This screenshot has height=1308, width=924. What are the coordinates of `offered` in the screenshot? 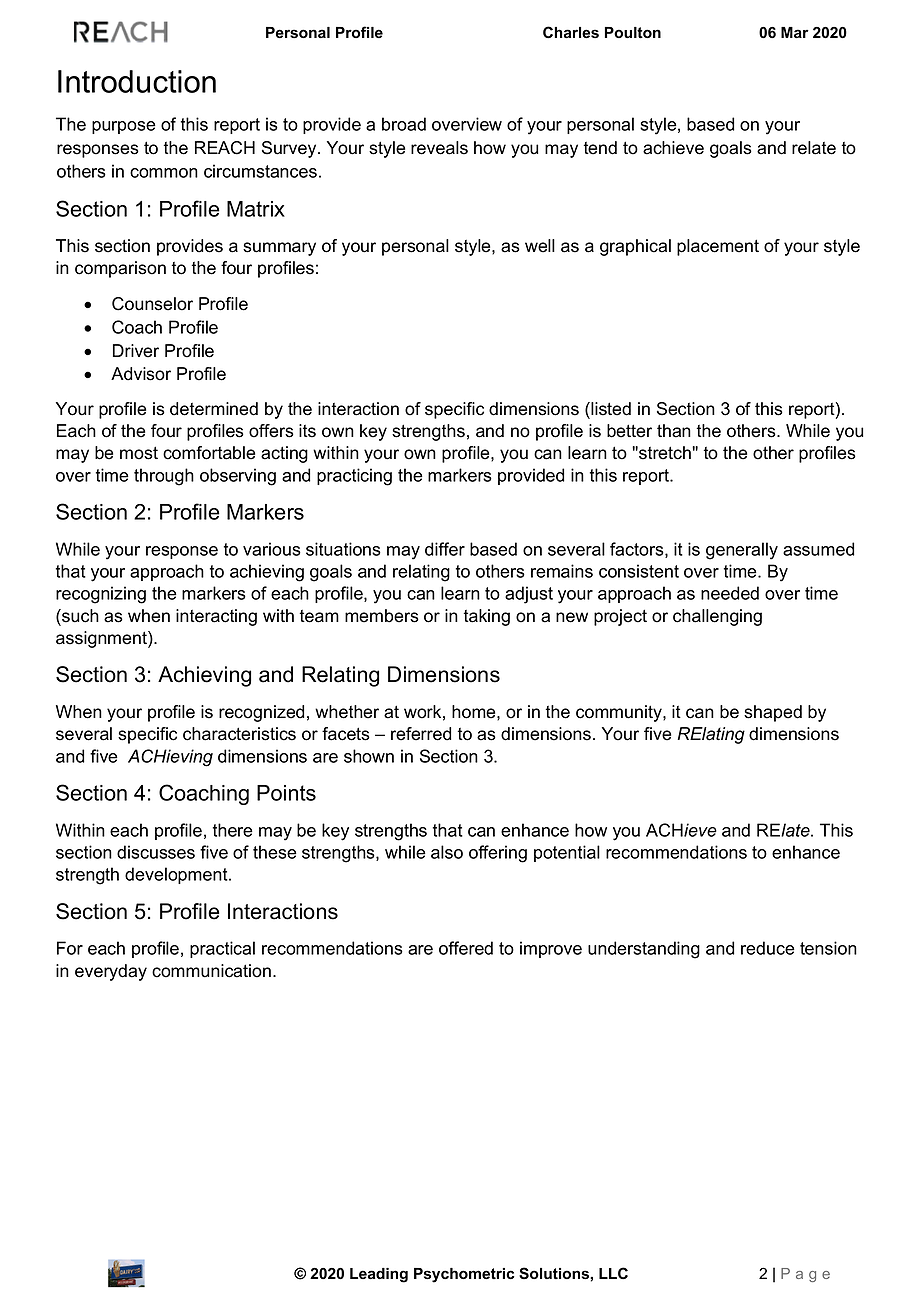 It's located at (466, 948).
